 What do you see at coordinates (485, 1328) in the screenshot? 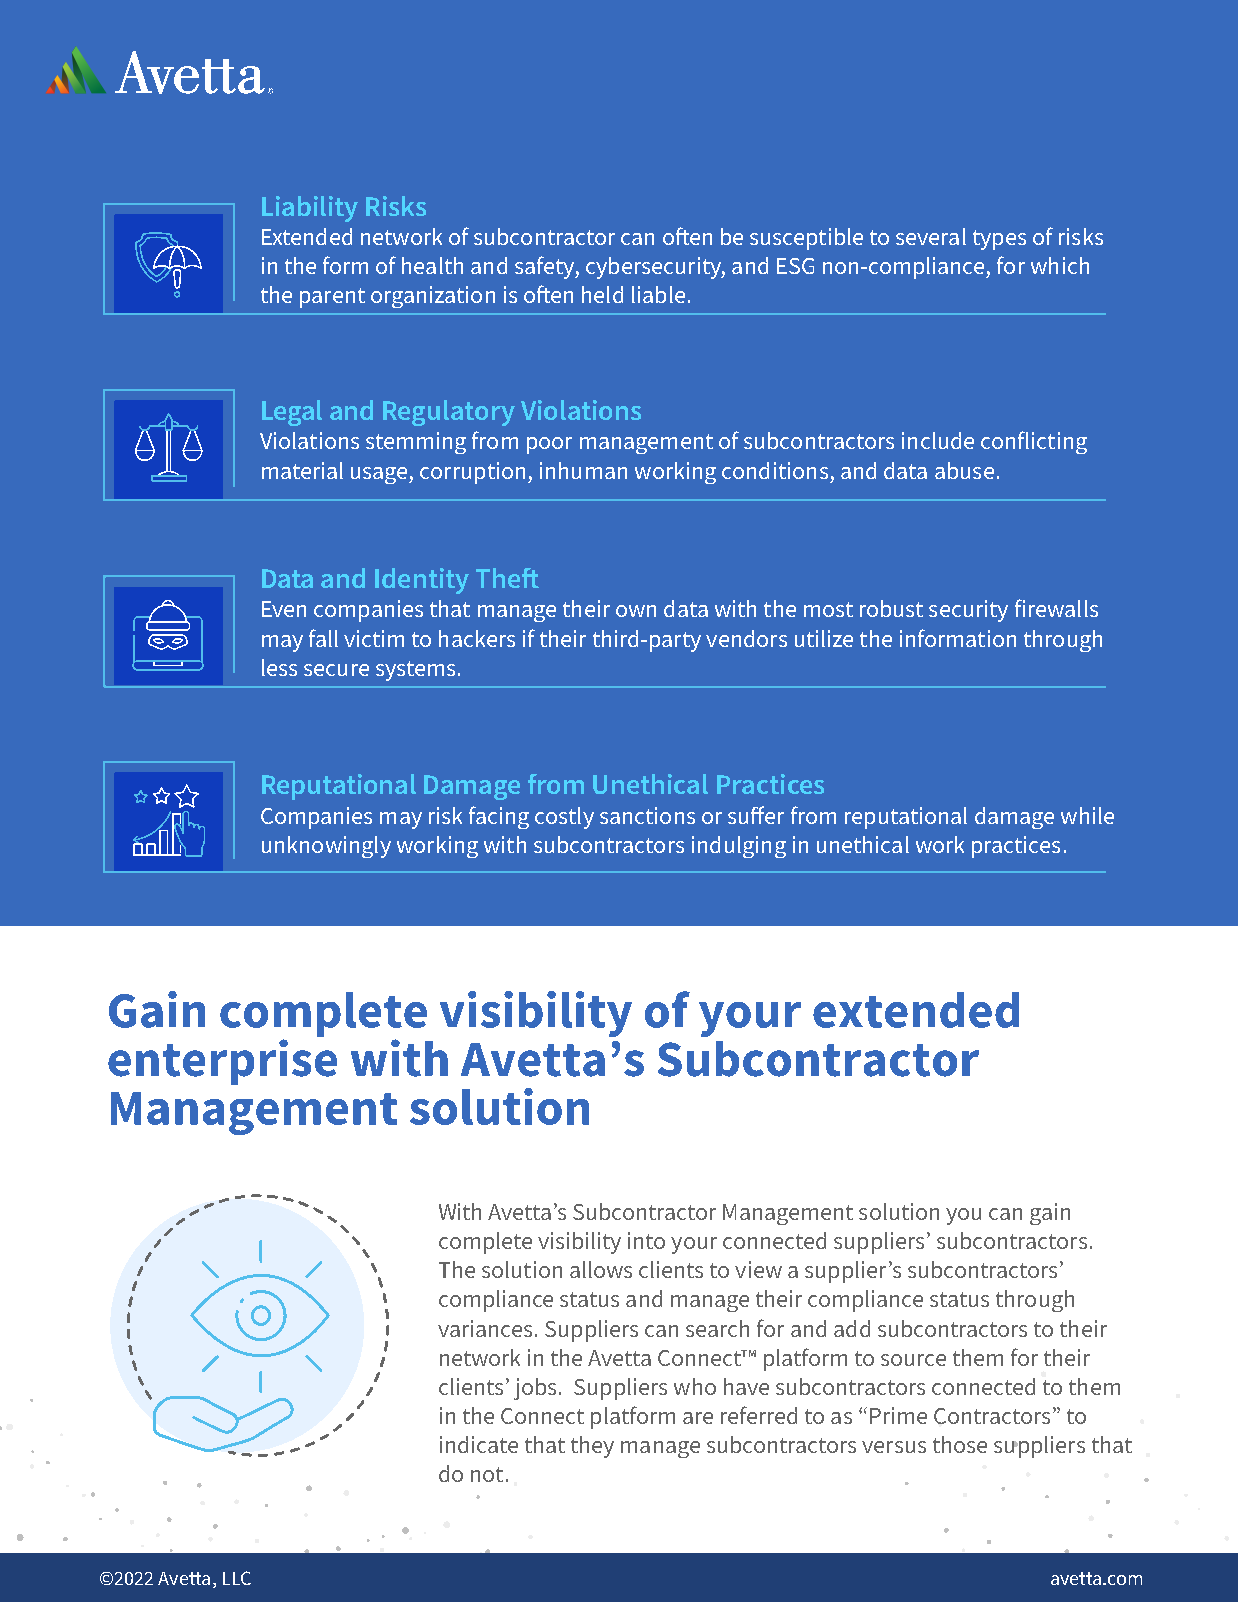
I see `variances` at bounding box center [485, 1328].
